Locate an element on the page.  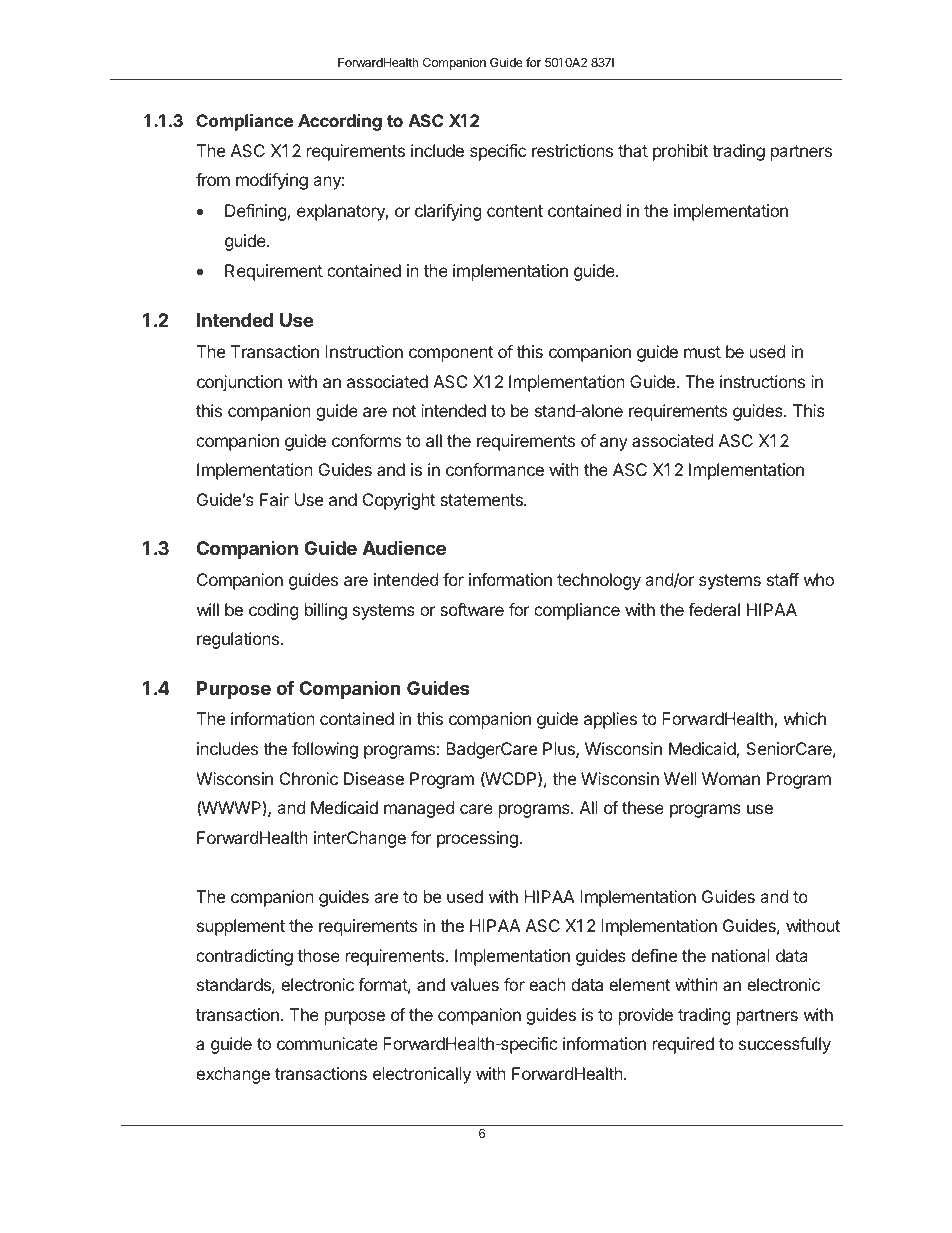
component is located at coordinates (451, 354).
